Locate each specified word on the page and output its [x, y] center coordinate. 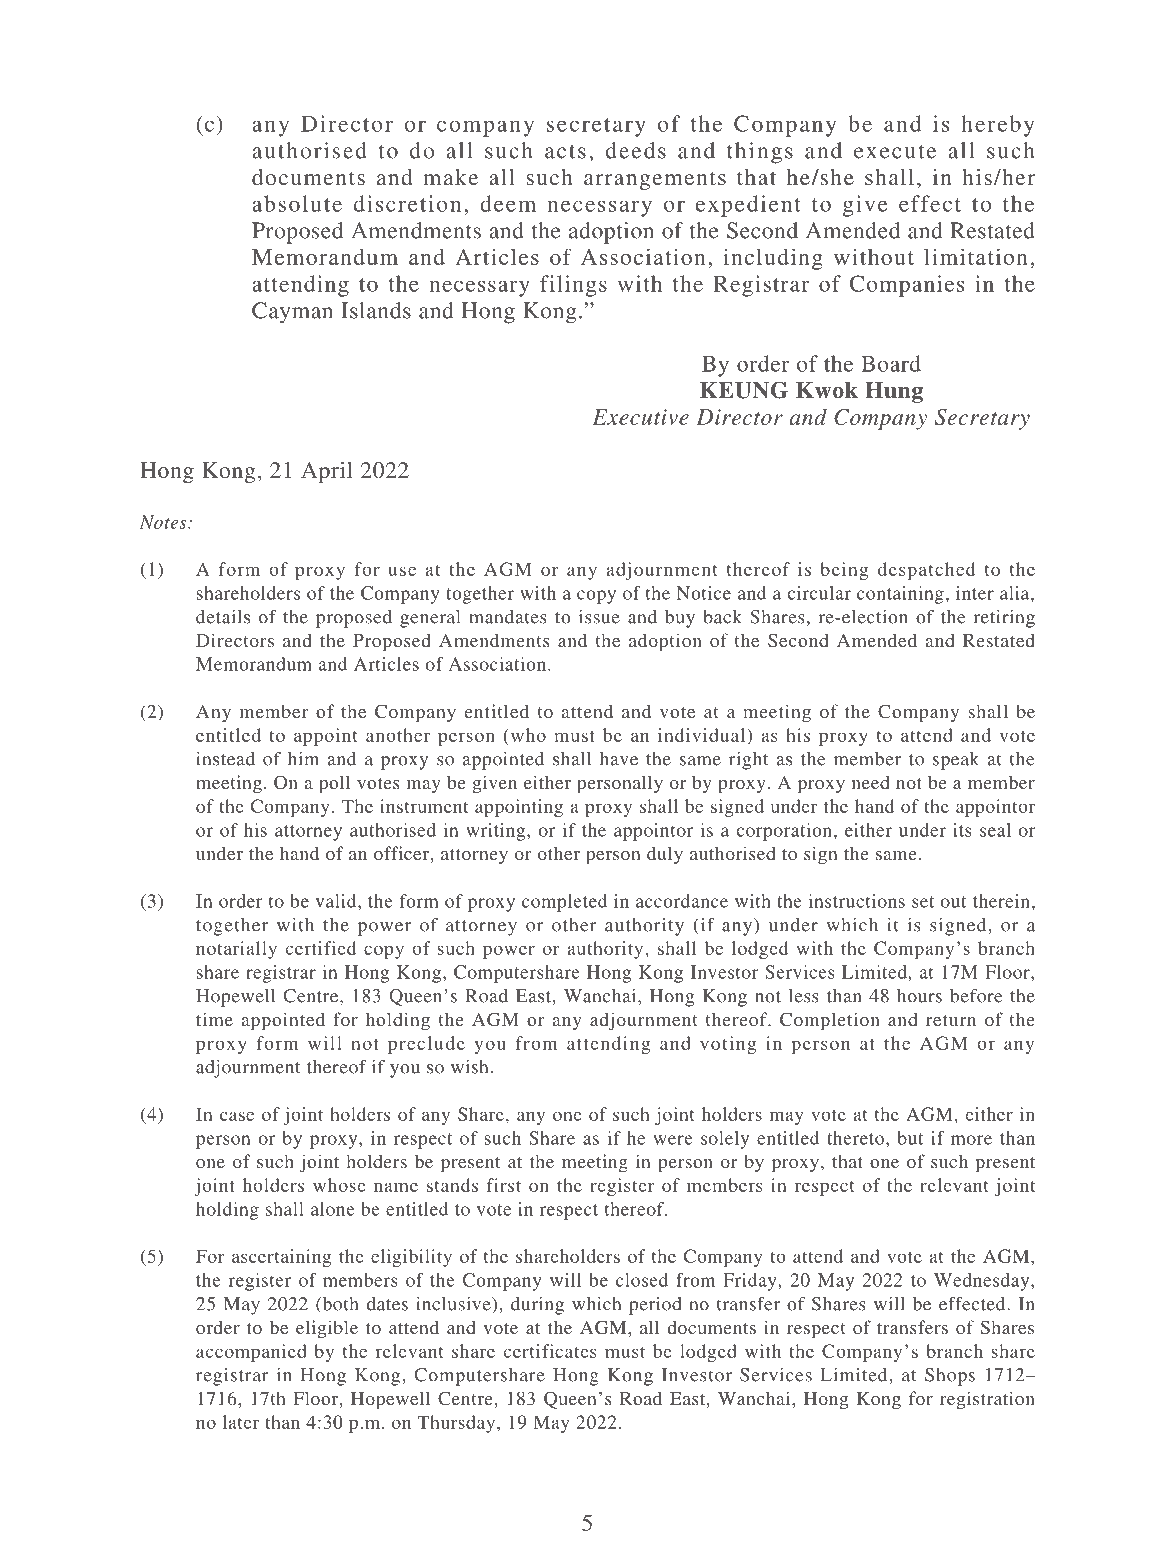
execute [895, 152]
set [923, 902]
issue [599, 617]
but [910, 1138]
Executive [640, 417]
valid [337, 901]
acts [565, 152]
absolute [297, 203]
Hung [894, 392]
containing [900, 595]
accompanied [251, 1353]
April [327, 472]
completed [564, 903]
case [237, 1116]
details [223, 617]
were [673, 1140]
